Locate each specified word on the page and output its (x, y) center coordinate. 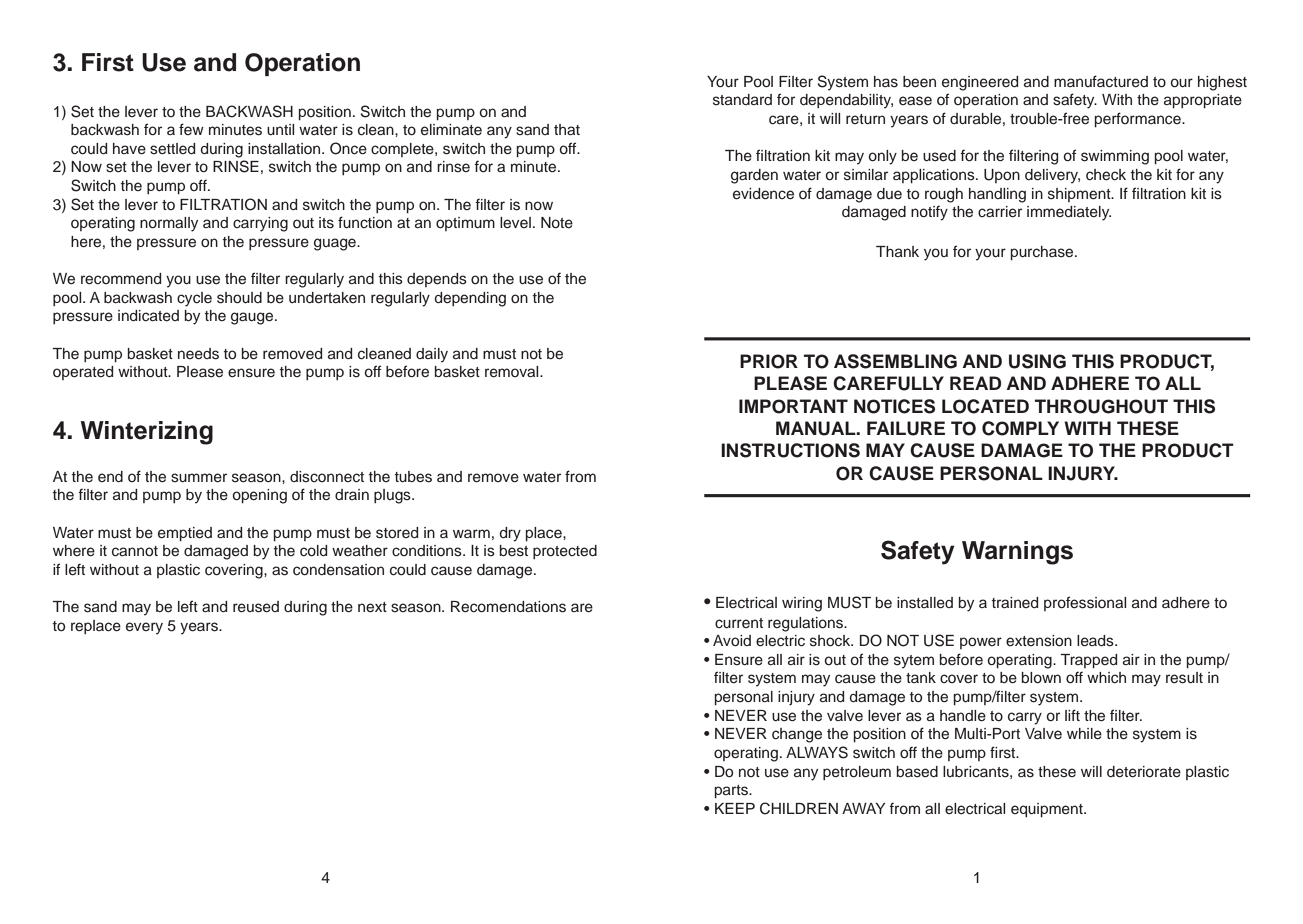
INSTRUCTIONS (790, 450)
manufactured (1101, 81)
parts (732, 792)
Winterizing (146, 433)
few (191, 129)
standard (742, 100)
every (144, 628)
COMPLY (1020, 428)
